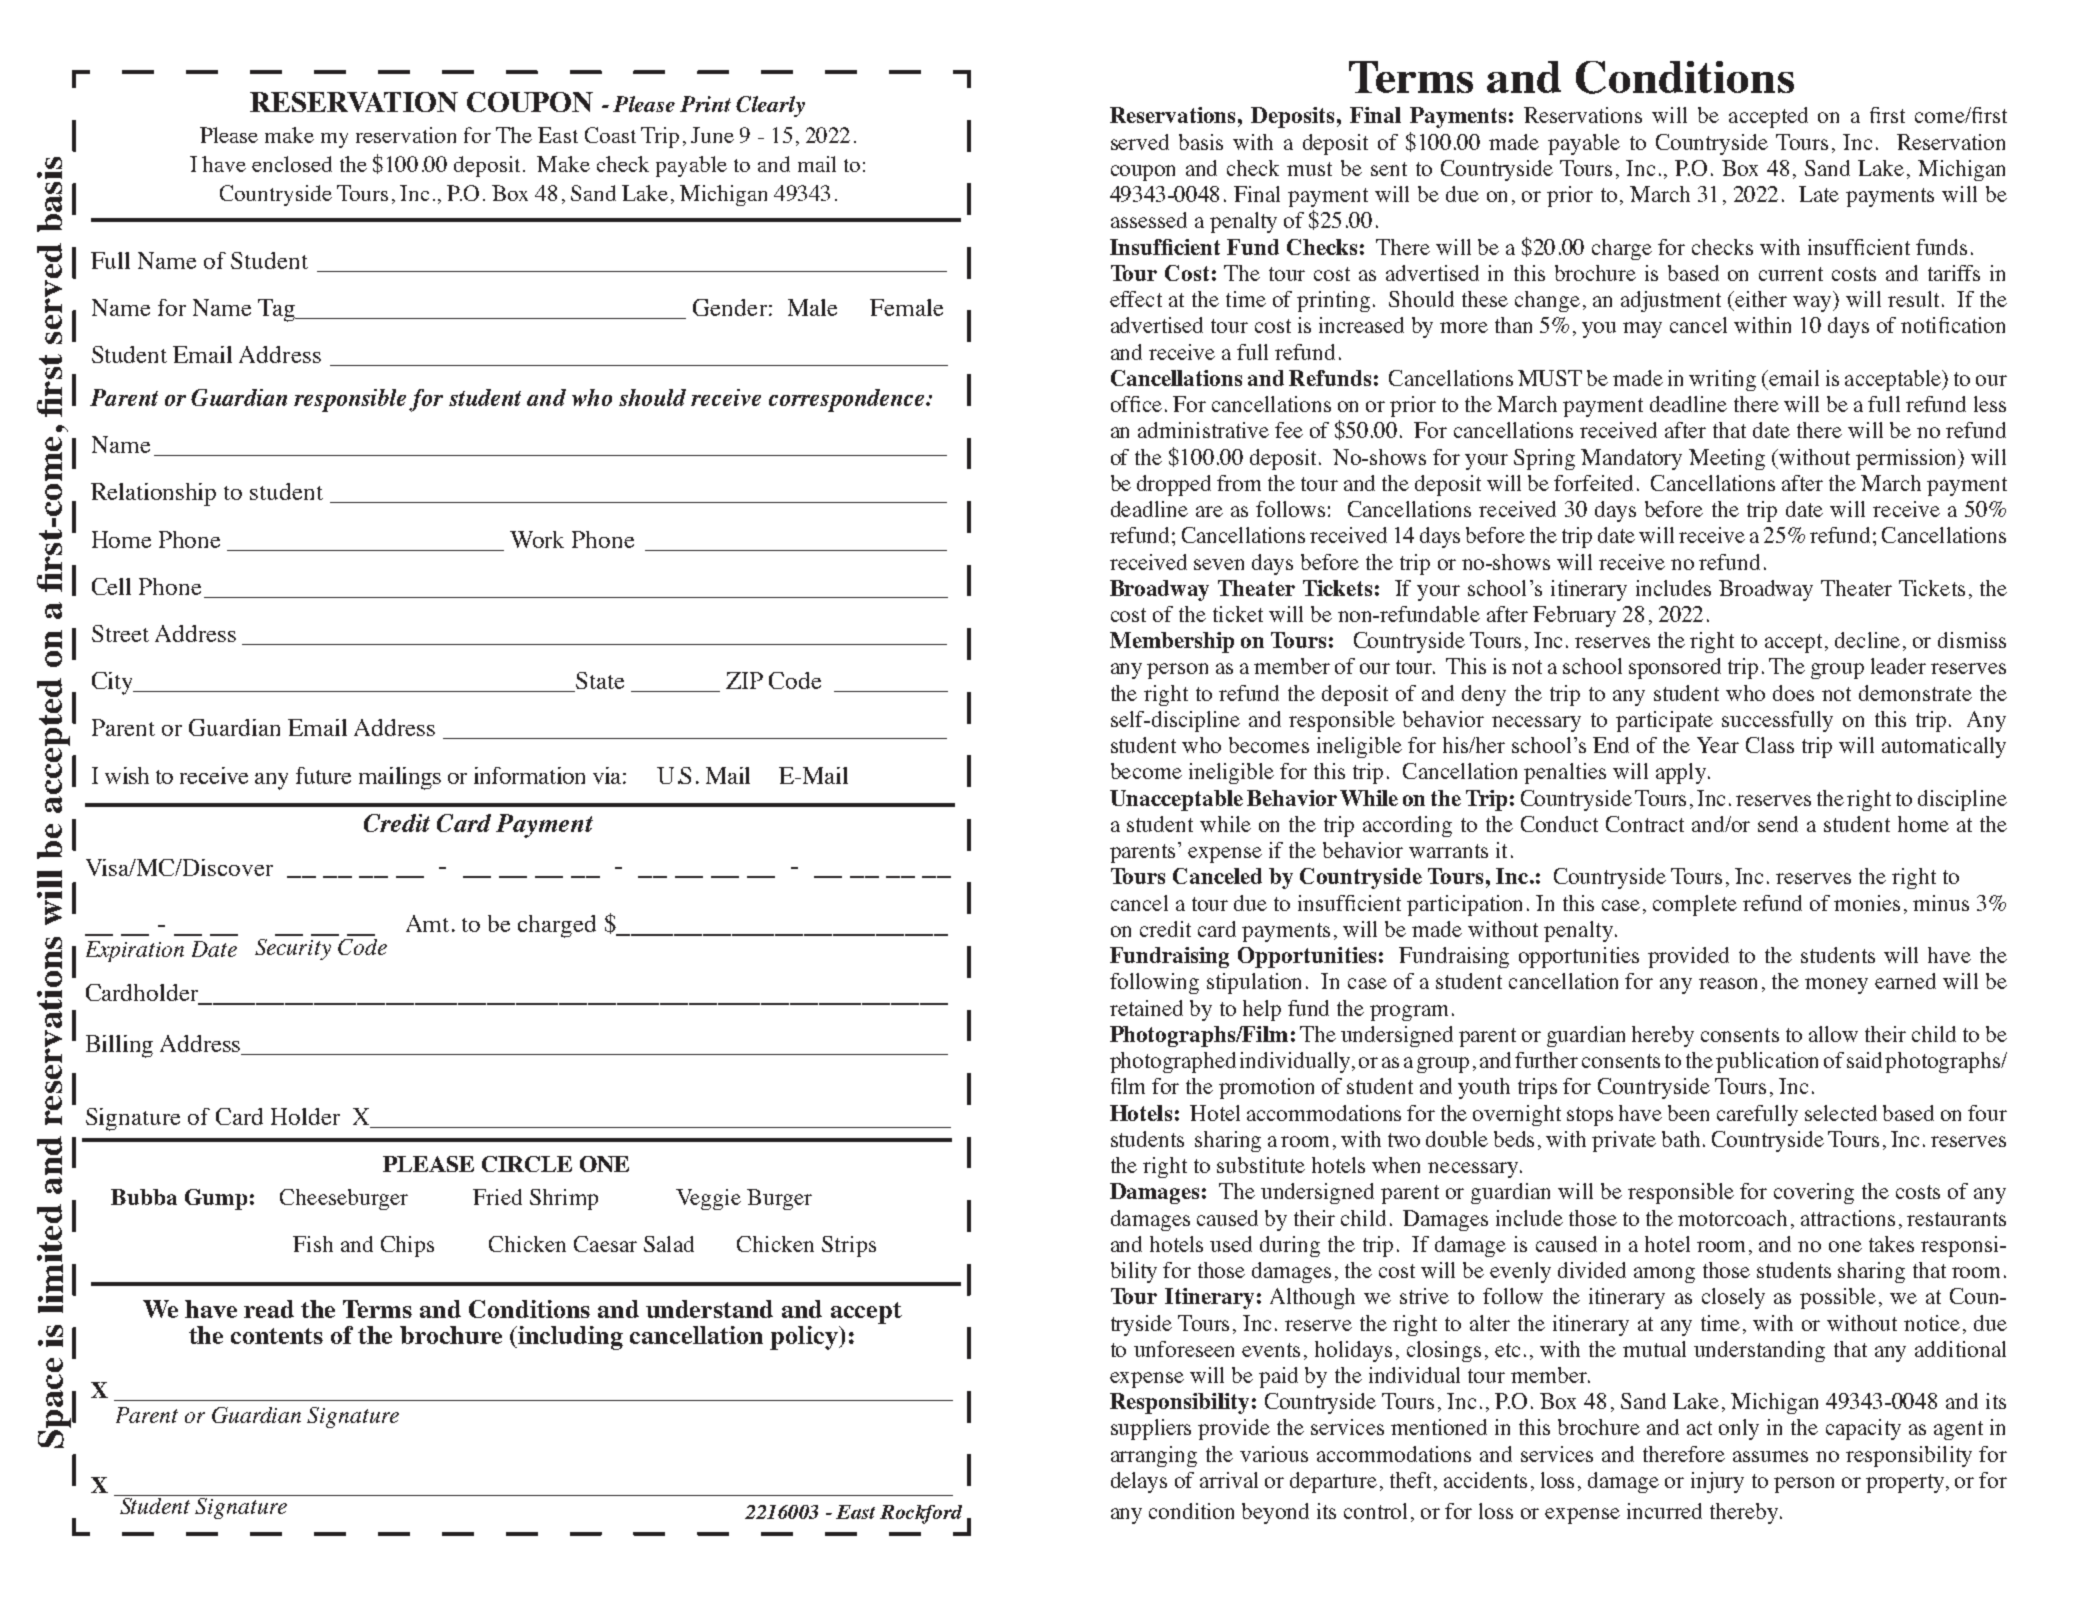  Describe the element at coordinates (1149, 220) in the image. I see `assessed` at that location.
